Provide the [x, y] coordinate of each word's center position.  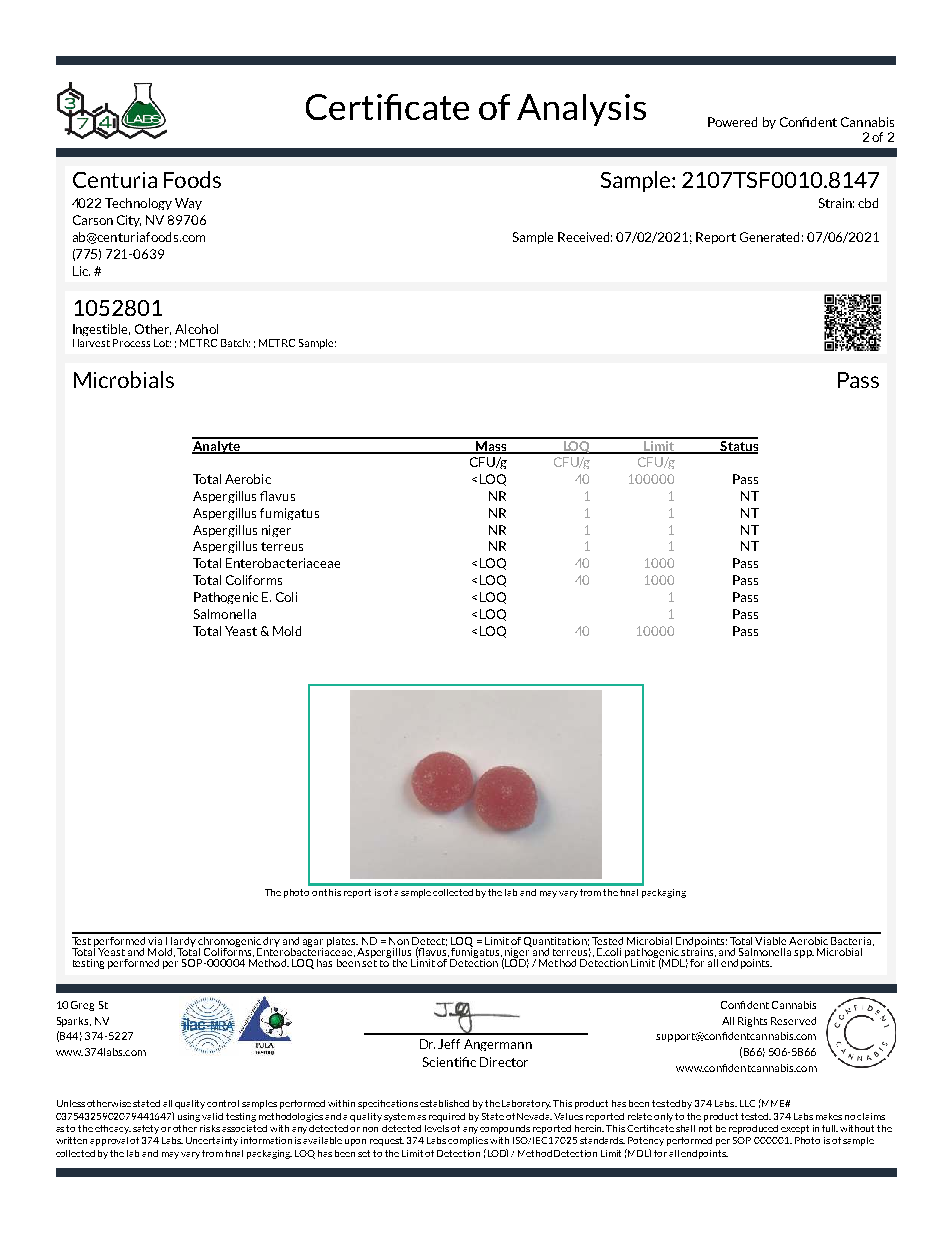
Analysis [581, 110]
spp [804, 954]
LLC [747, 1103]
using [190, 1117]
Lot [162, 343]
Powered [732, 122]
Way [188, 204]
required [447, 1117]
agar [313, 944]
